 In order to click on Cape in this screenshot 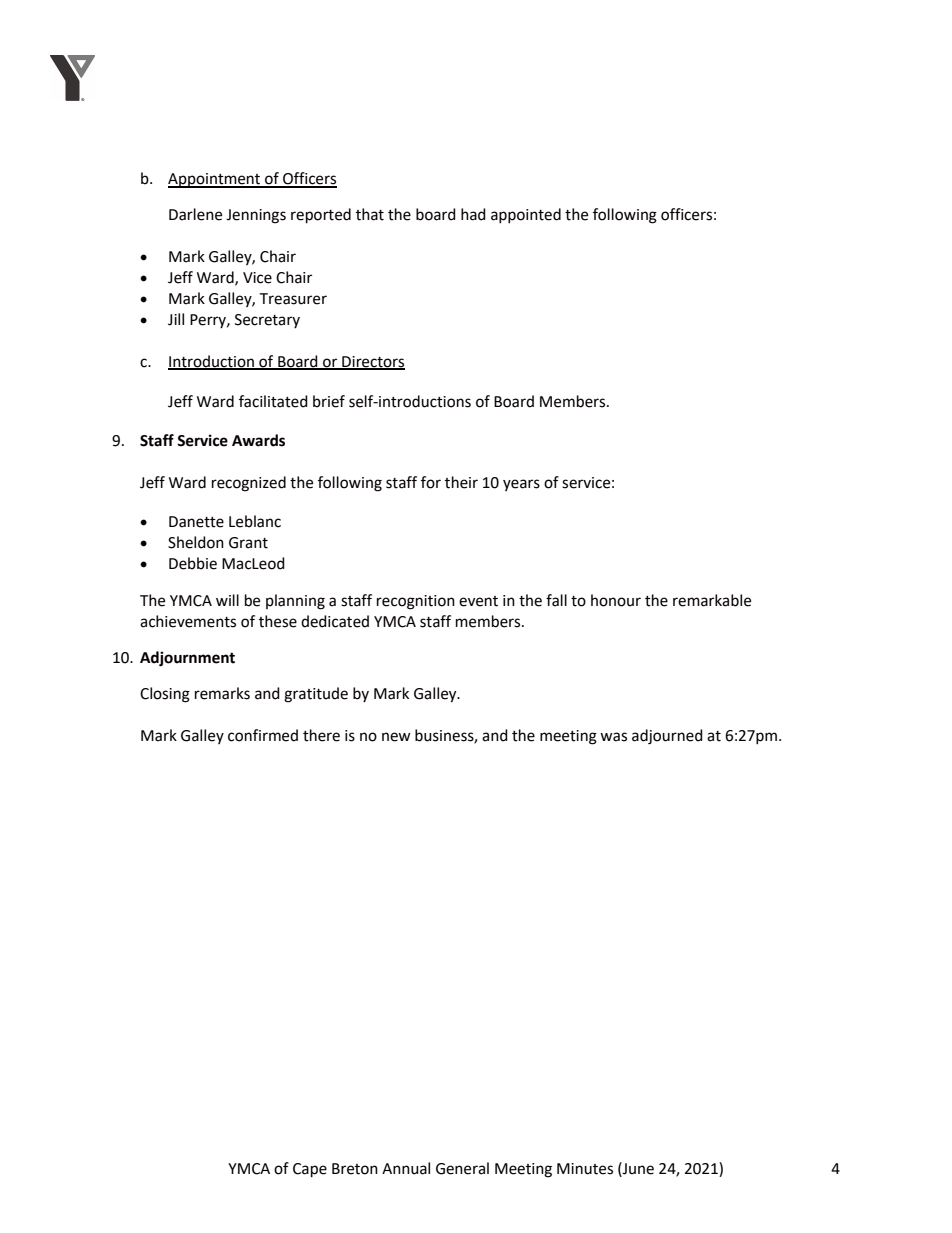, I will do `click(310, 1170)`.
